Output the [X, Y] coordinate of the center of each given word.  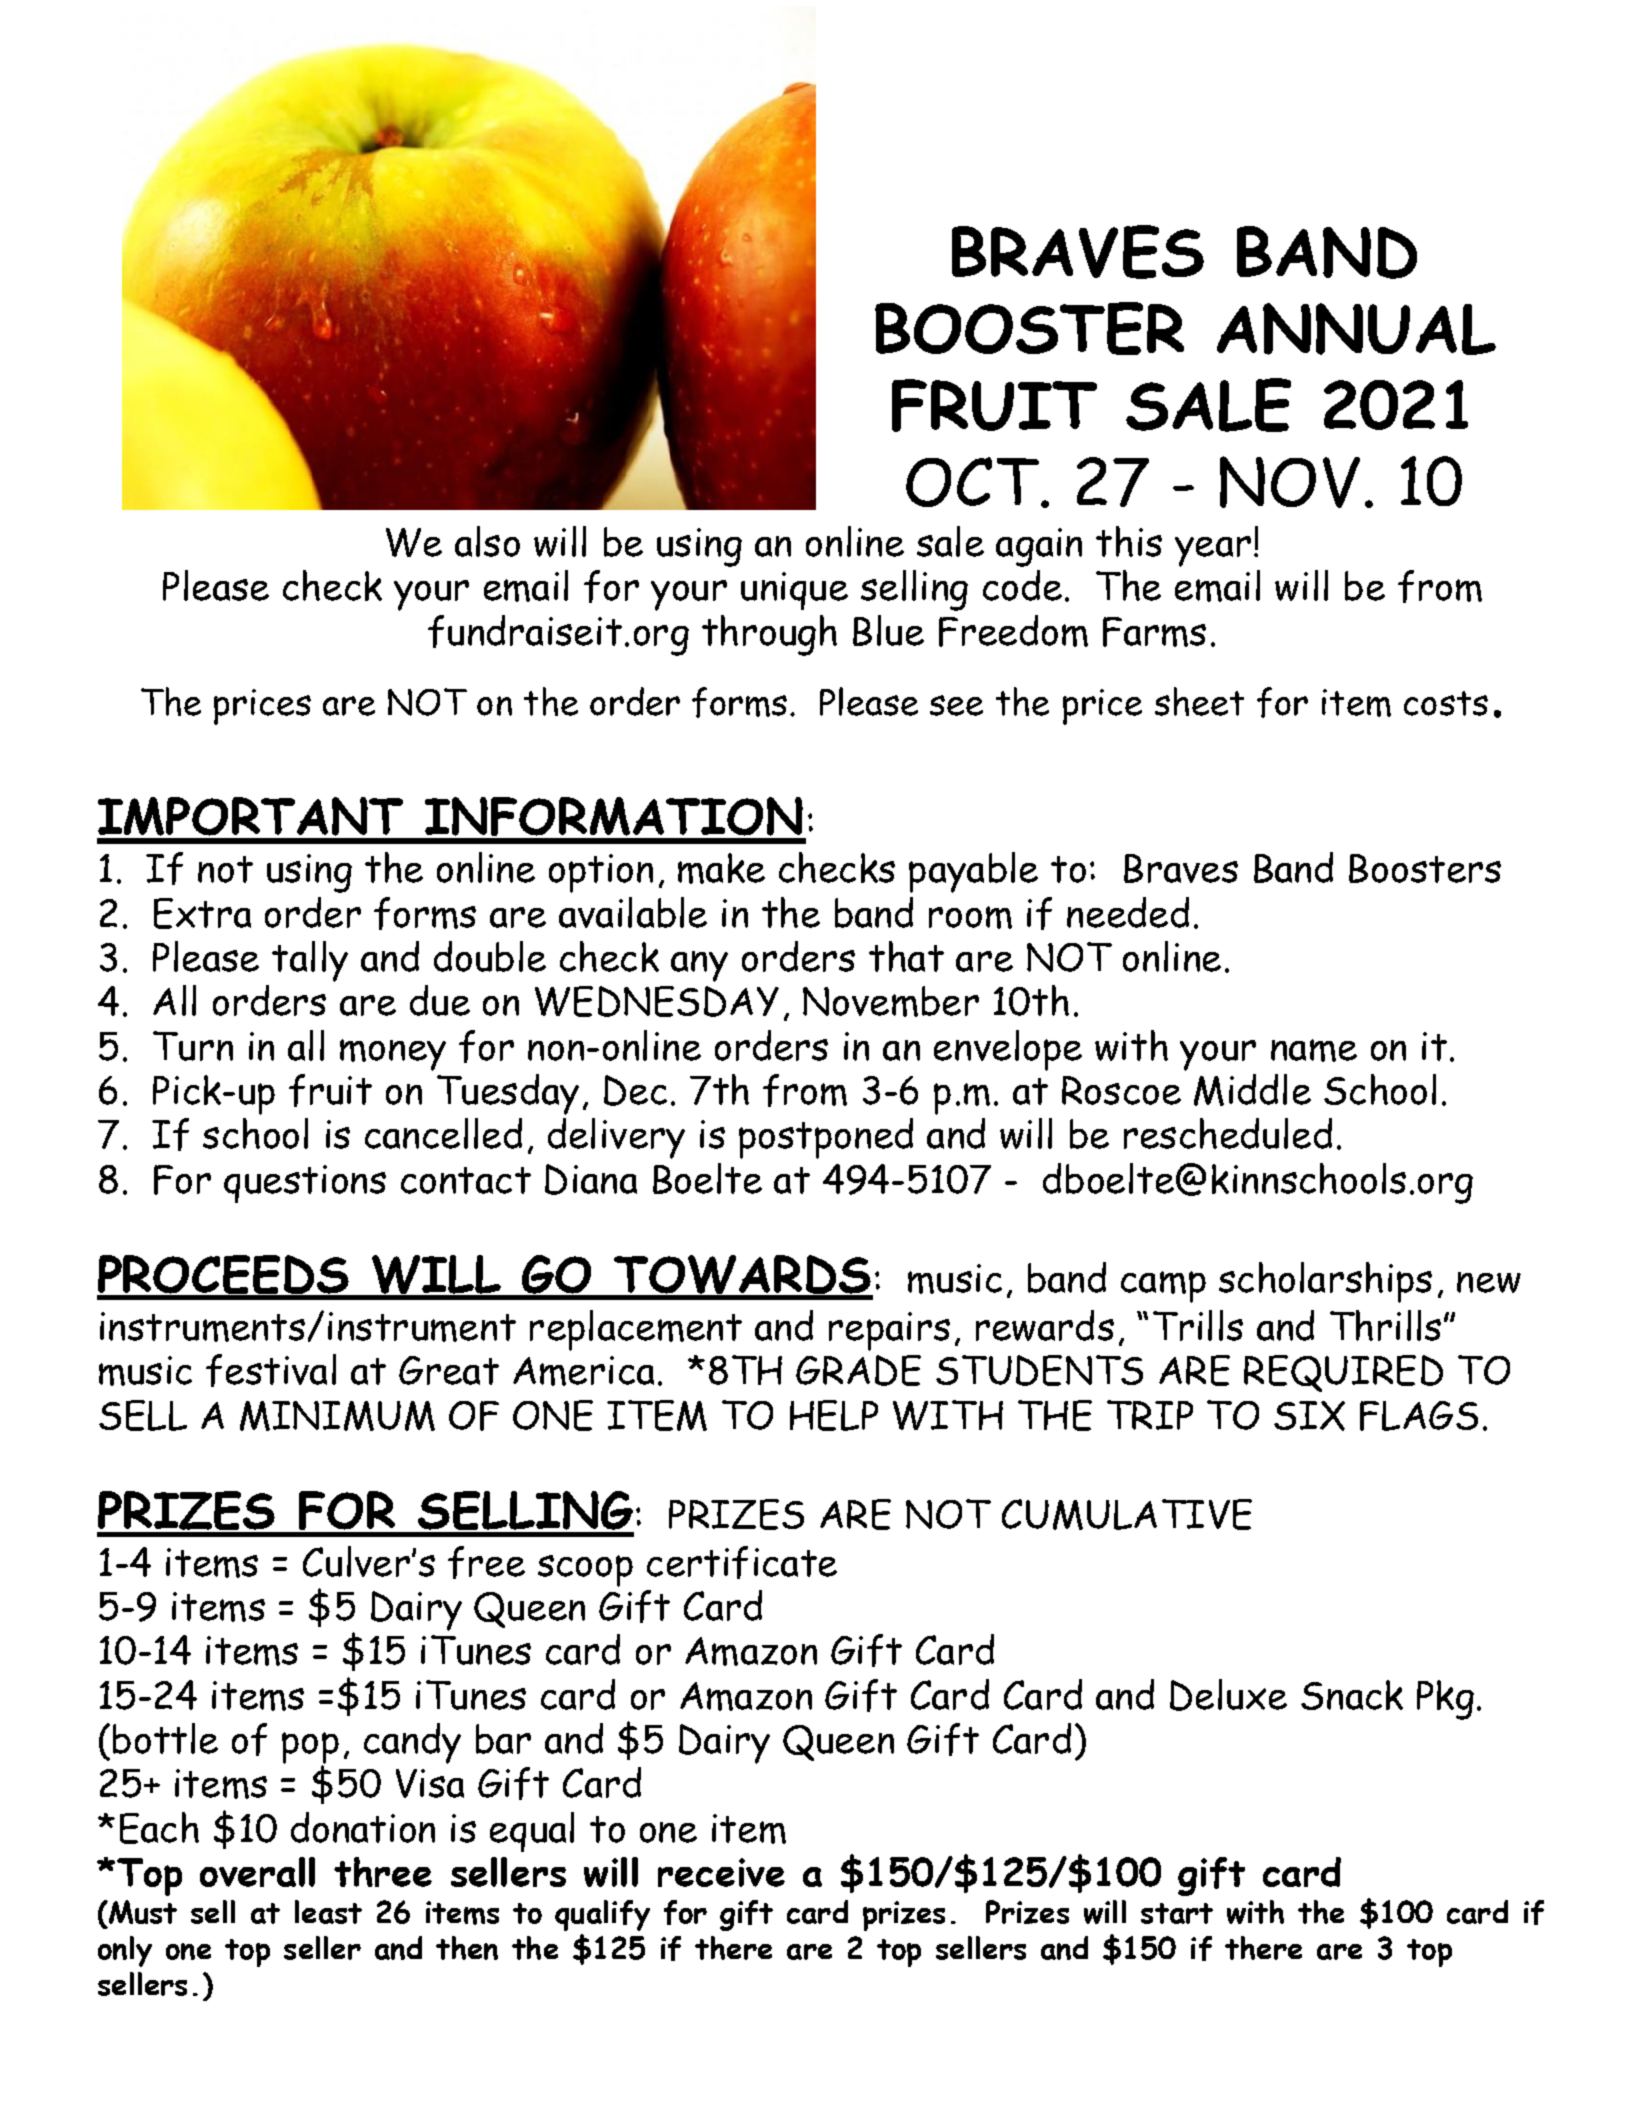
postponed [826, 1138]
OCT [972, 482]
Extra [202, 913]
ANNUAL [1356, 329]
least [328, 1912]
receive [721, 1872]
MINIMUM [337, 1416]
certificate [742, 1562]
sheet [1199, 701]
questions [305, 1184]
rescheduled [1228, 1133]
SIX [1309, 1416]
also [487, 541]
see [956, 705]
